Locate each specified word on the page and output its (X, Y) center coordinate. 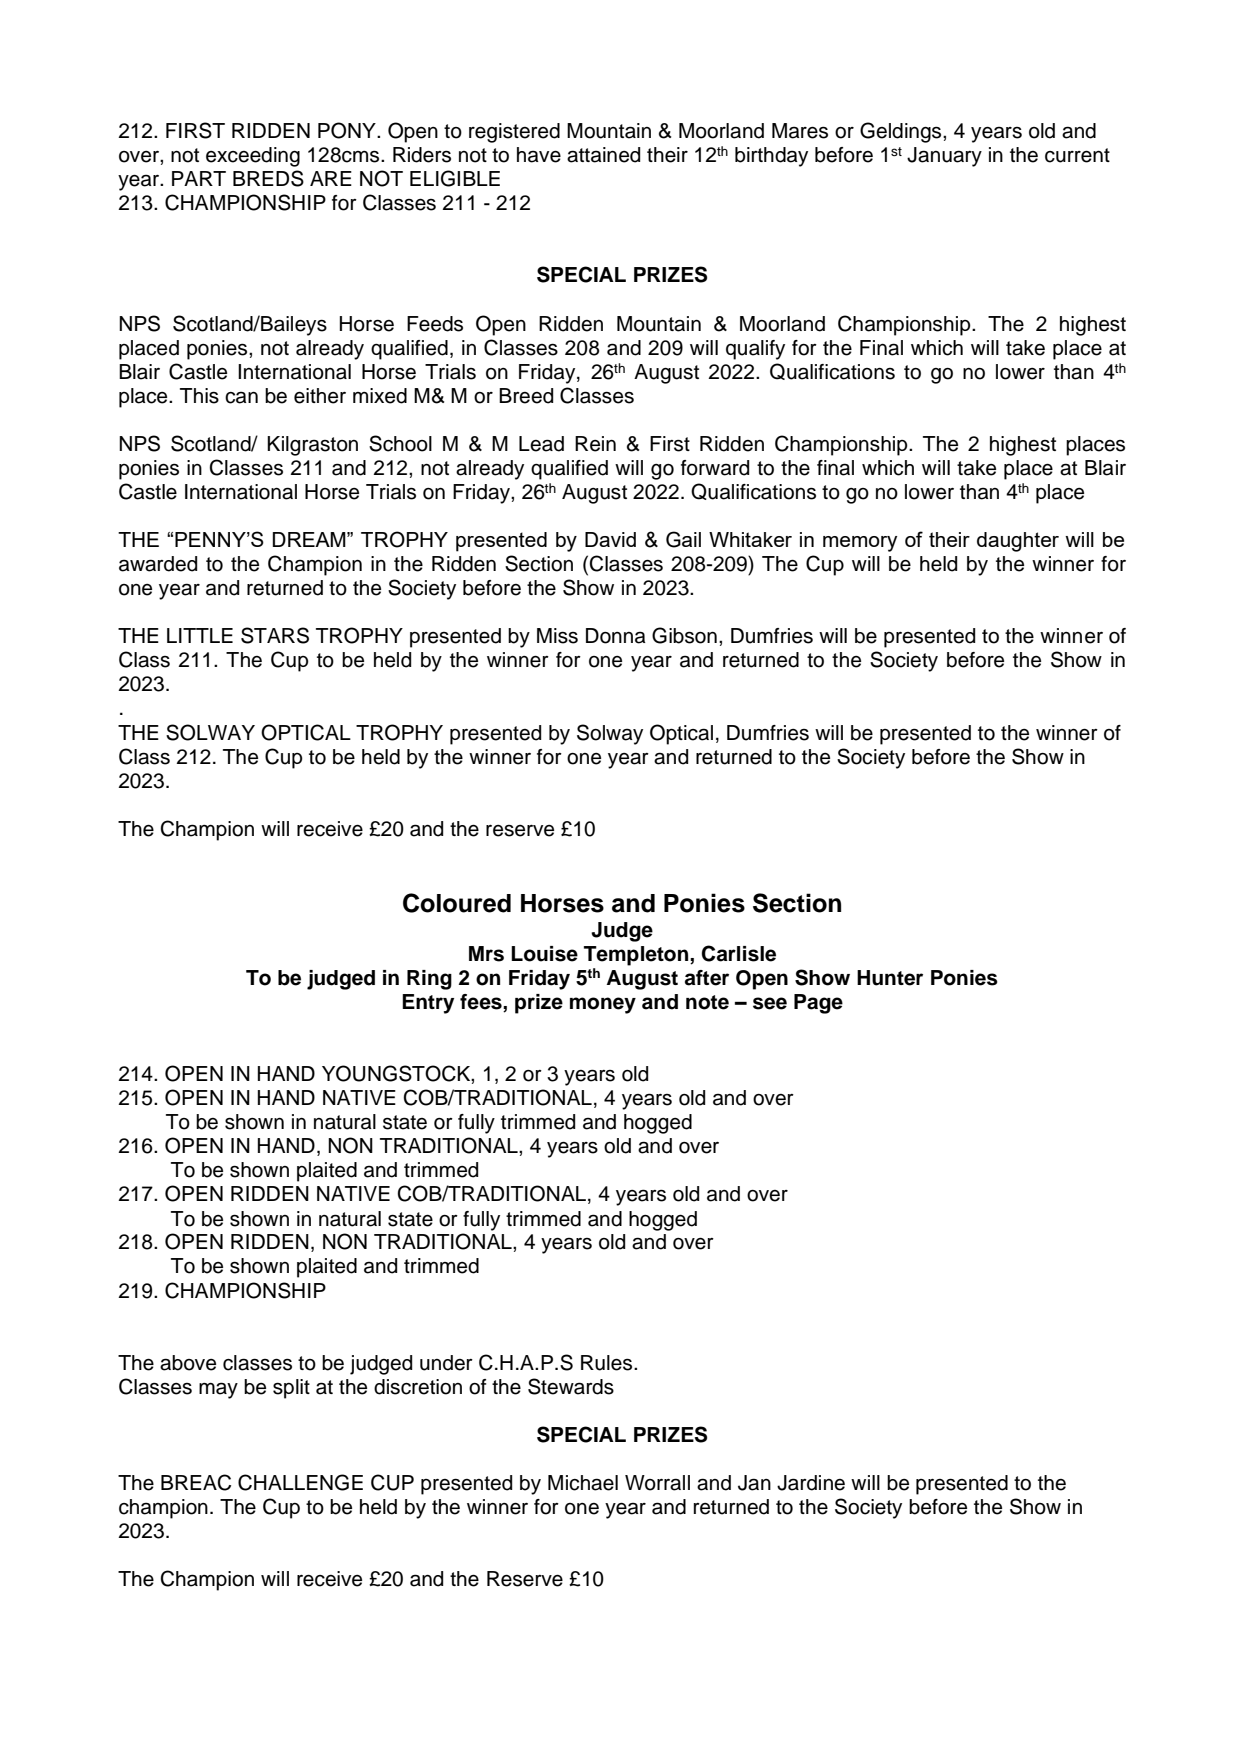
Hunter (890, 978)
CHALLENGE (300, 1482)
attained (603, 155)
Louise (544, 954)
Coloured (457, 903)
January (944, 157)
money (603, 1005)
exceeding (253, 157)
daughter (1018, 542)
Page (818, 1004)
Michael (583, 1483)
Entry (428, 1004)
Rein (595, 444)
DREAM (310, 539)
